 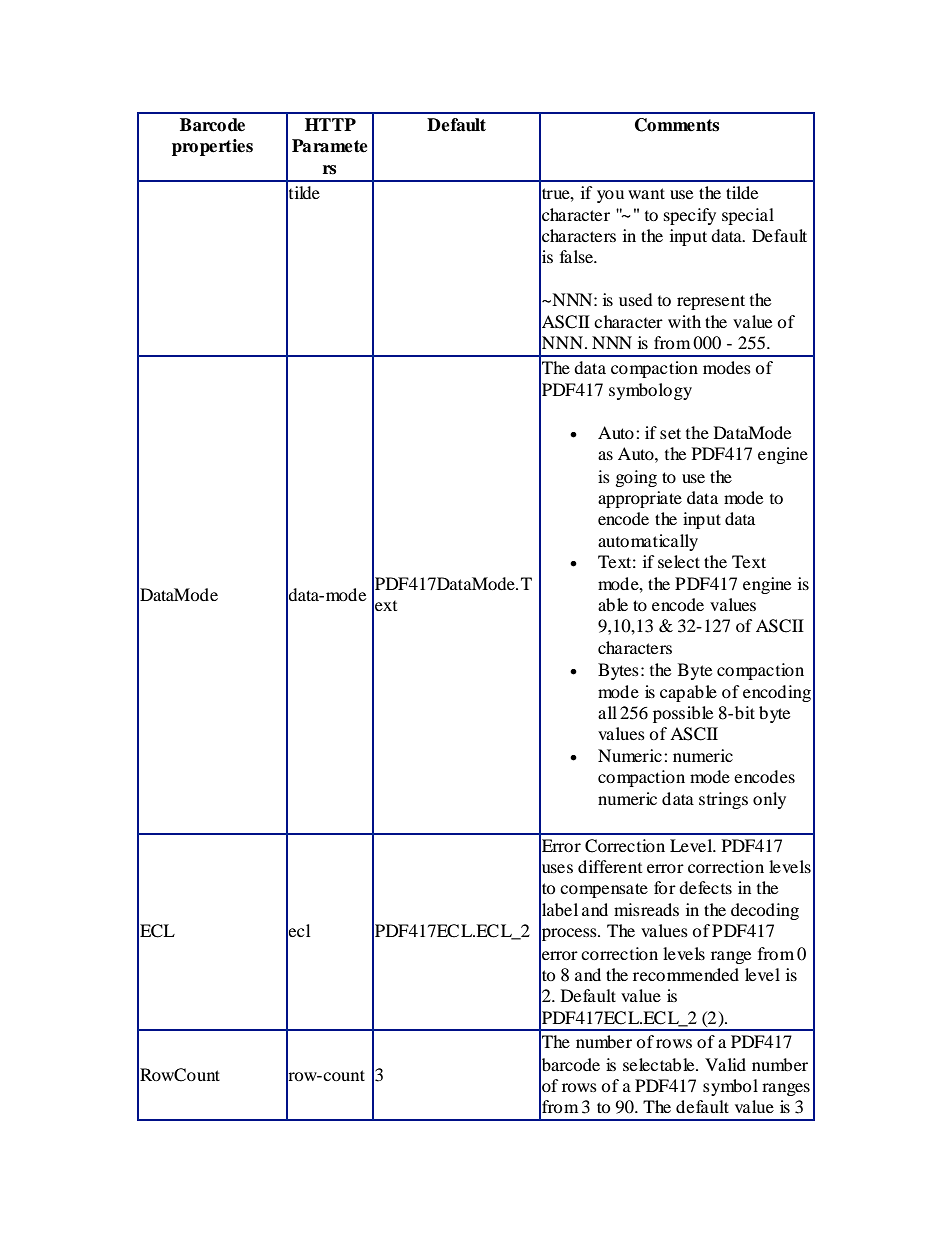 What do you see at coordinates (640, 499) in the screenshot?
I see `appropriate` at bounding box center [640, 499].
